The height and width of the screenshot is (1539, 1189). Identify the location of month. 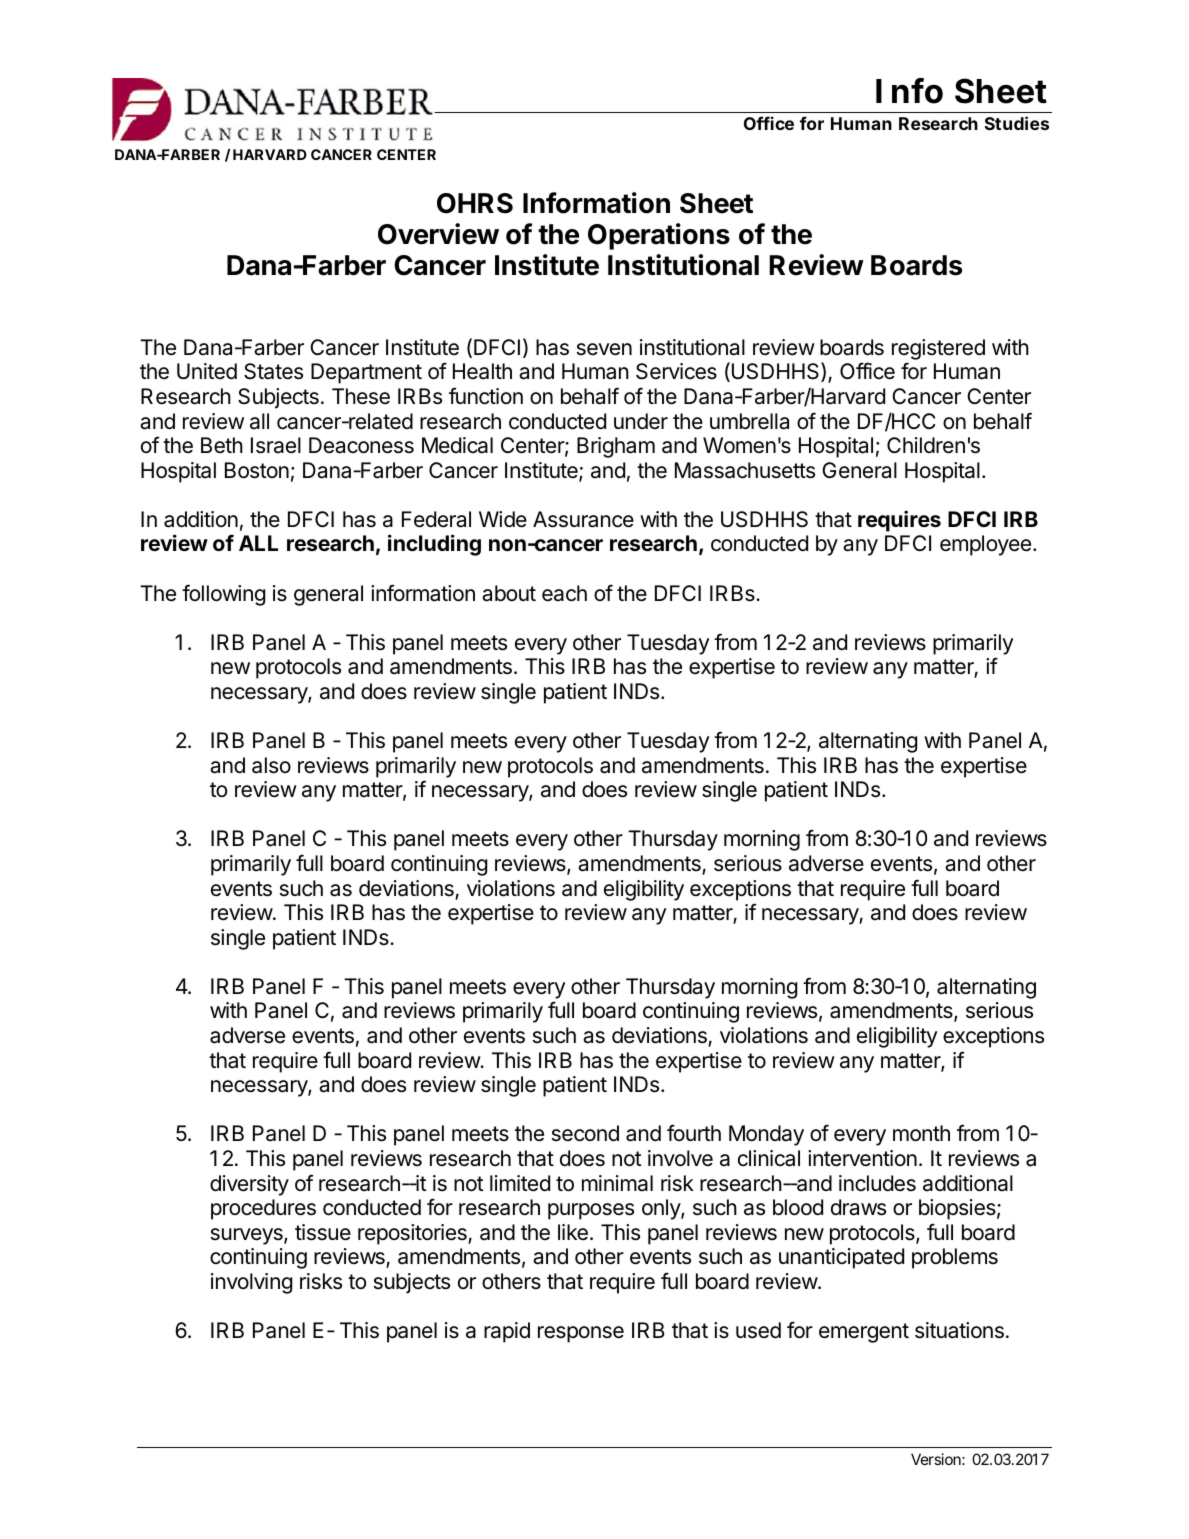
(921, 1133).
